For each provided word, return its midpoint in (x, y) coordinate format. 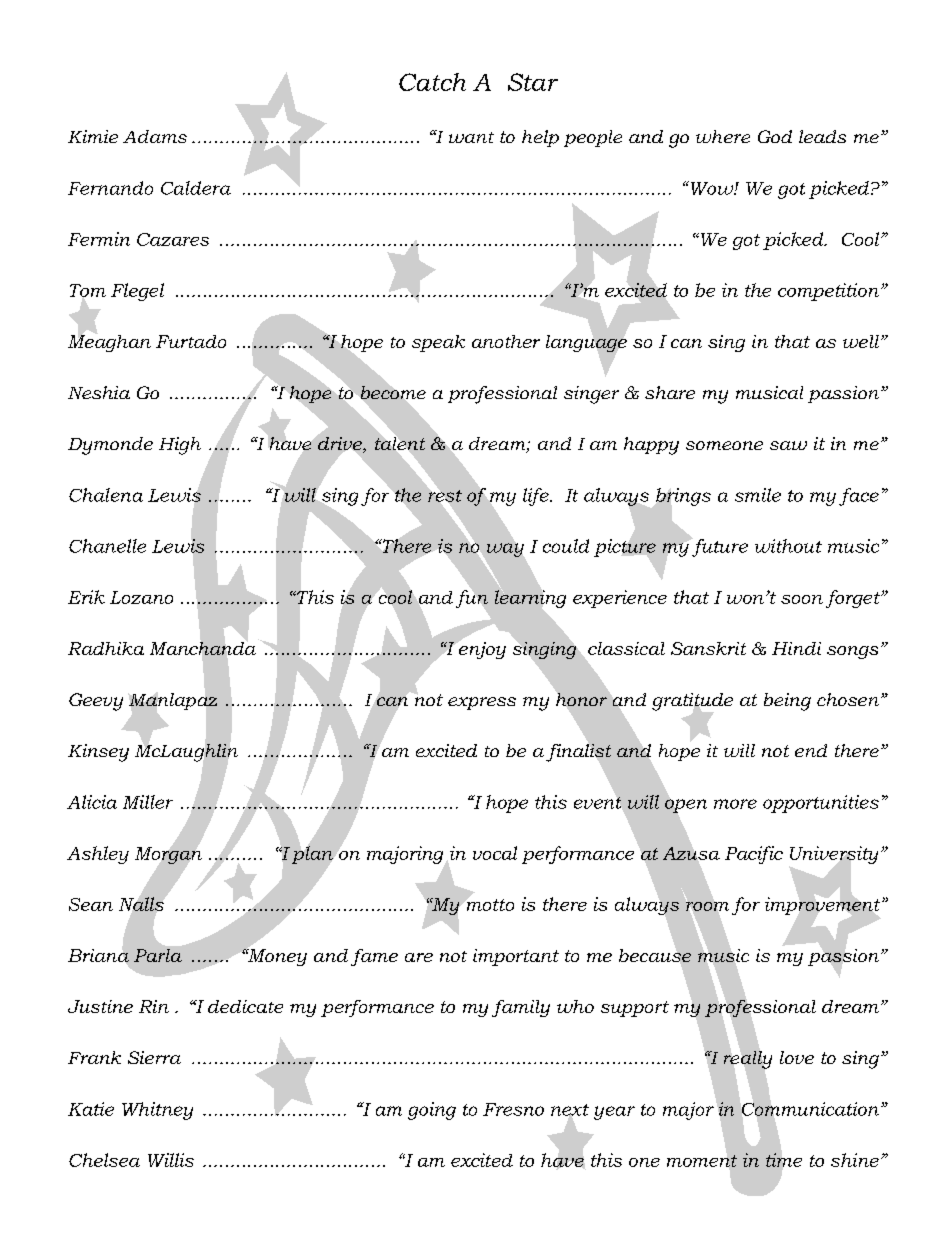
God (775, 136)
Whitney (157, 1111)
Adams (155, 136)
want (471, 137)
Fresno (513, 1109)
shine (855, 1160)
